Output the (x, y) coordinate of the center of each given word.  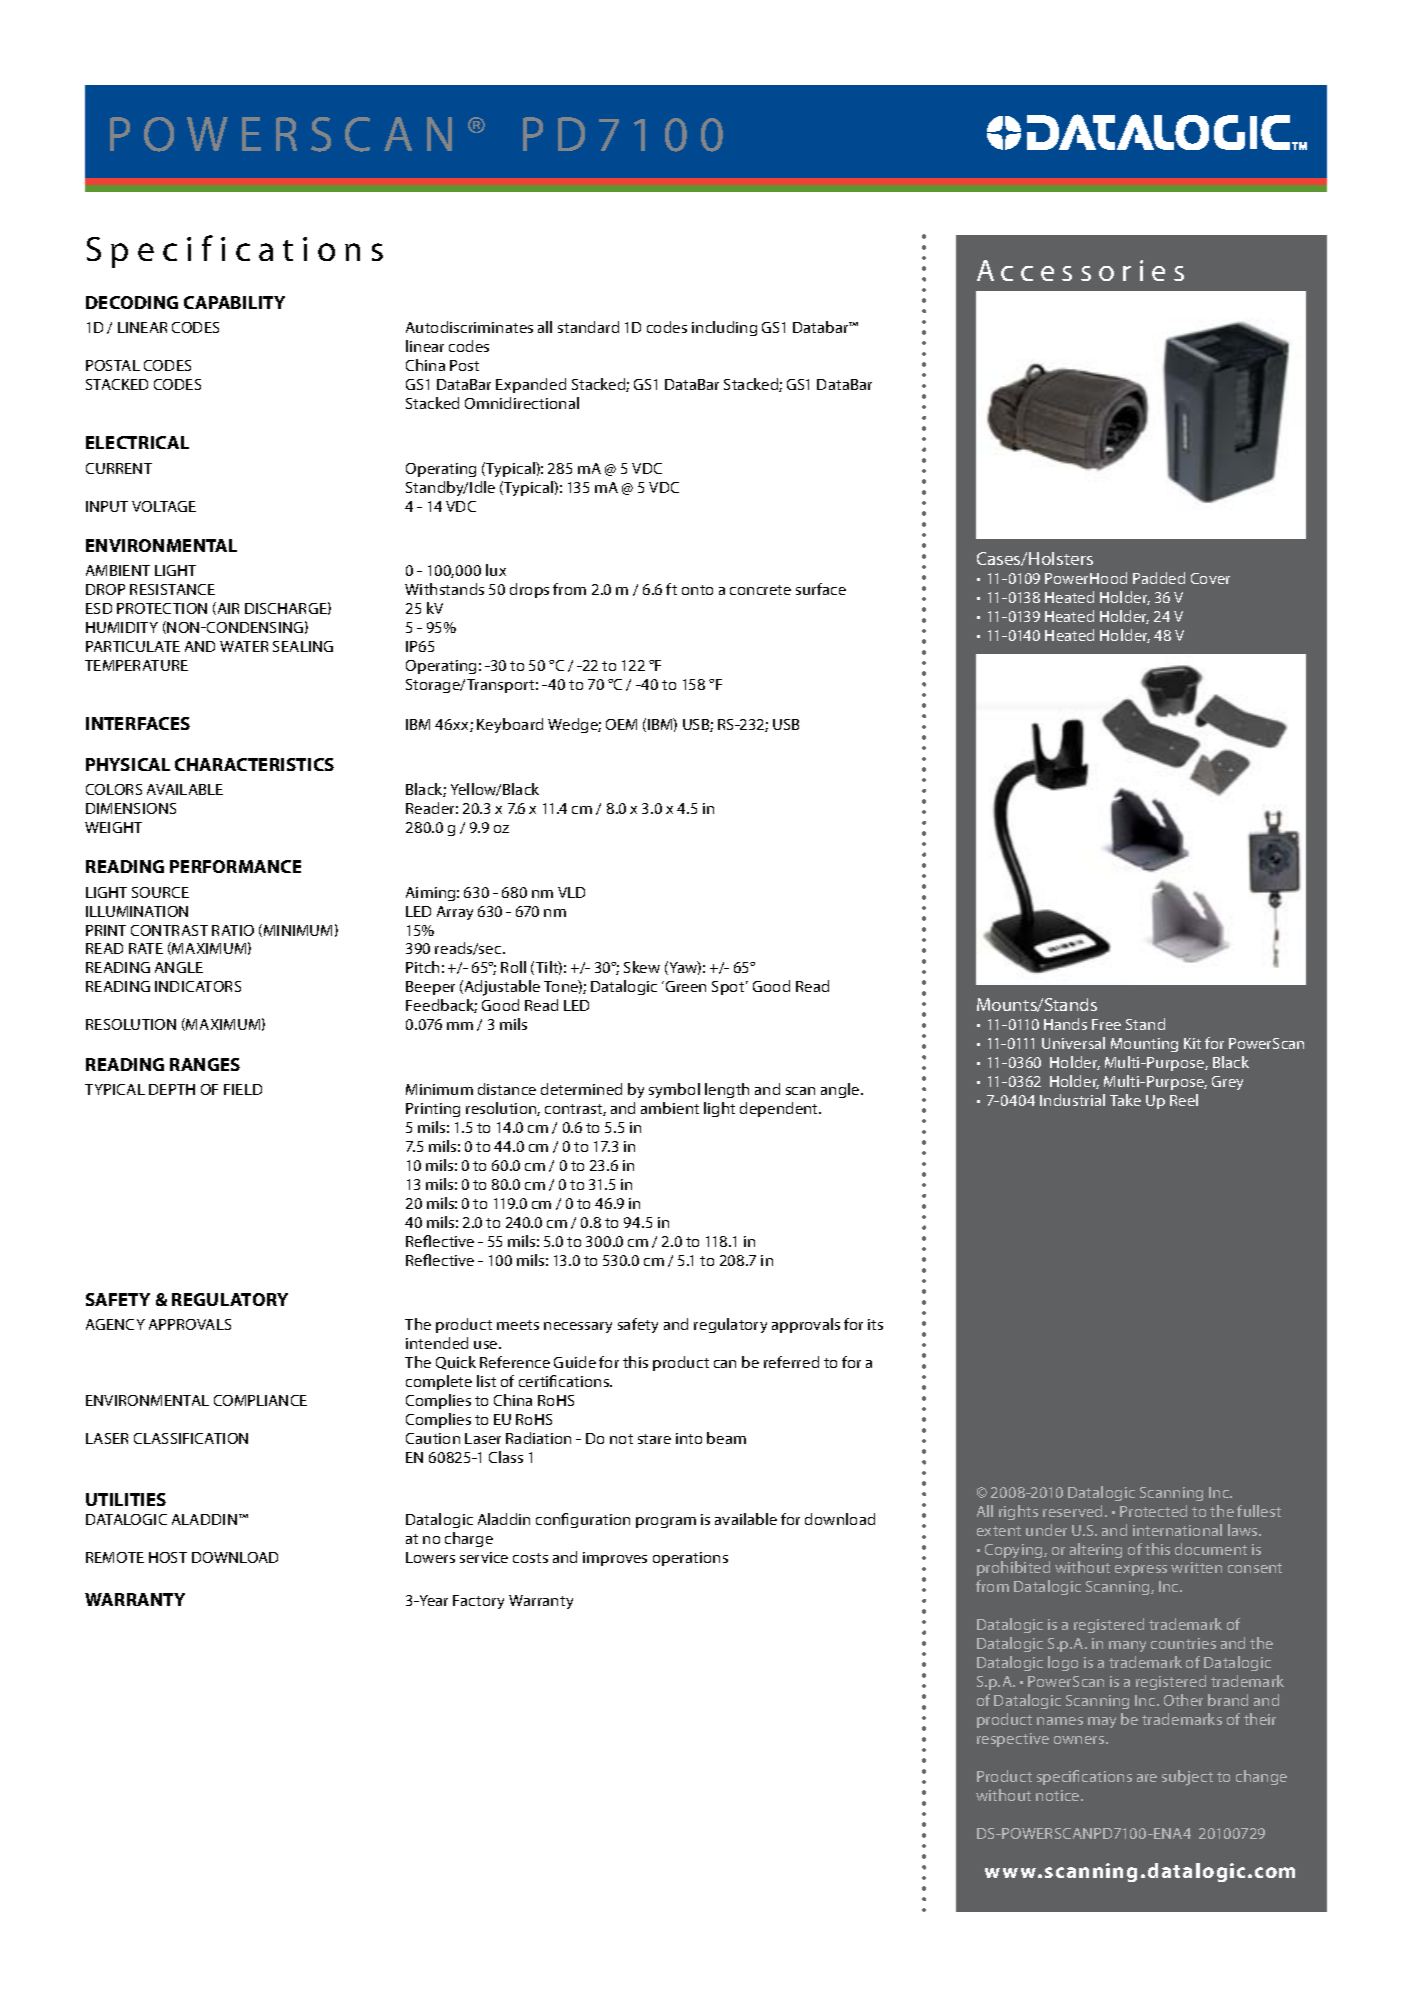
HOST (168, 1557)
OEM (621, 724)
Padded (1159, 578)
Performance (235, 866)
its (875, 1324)
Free (1106, 1024)
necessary (578, 1327)
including (724, 328)
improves (615, 1559)
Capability (234, 302)
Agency (115, 1324)
